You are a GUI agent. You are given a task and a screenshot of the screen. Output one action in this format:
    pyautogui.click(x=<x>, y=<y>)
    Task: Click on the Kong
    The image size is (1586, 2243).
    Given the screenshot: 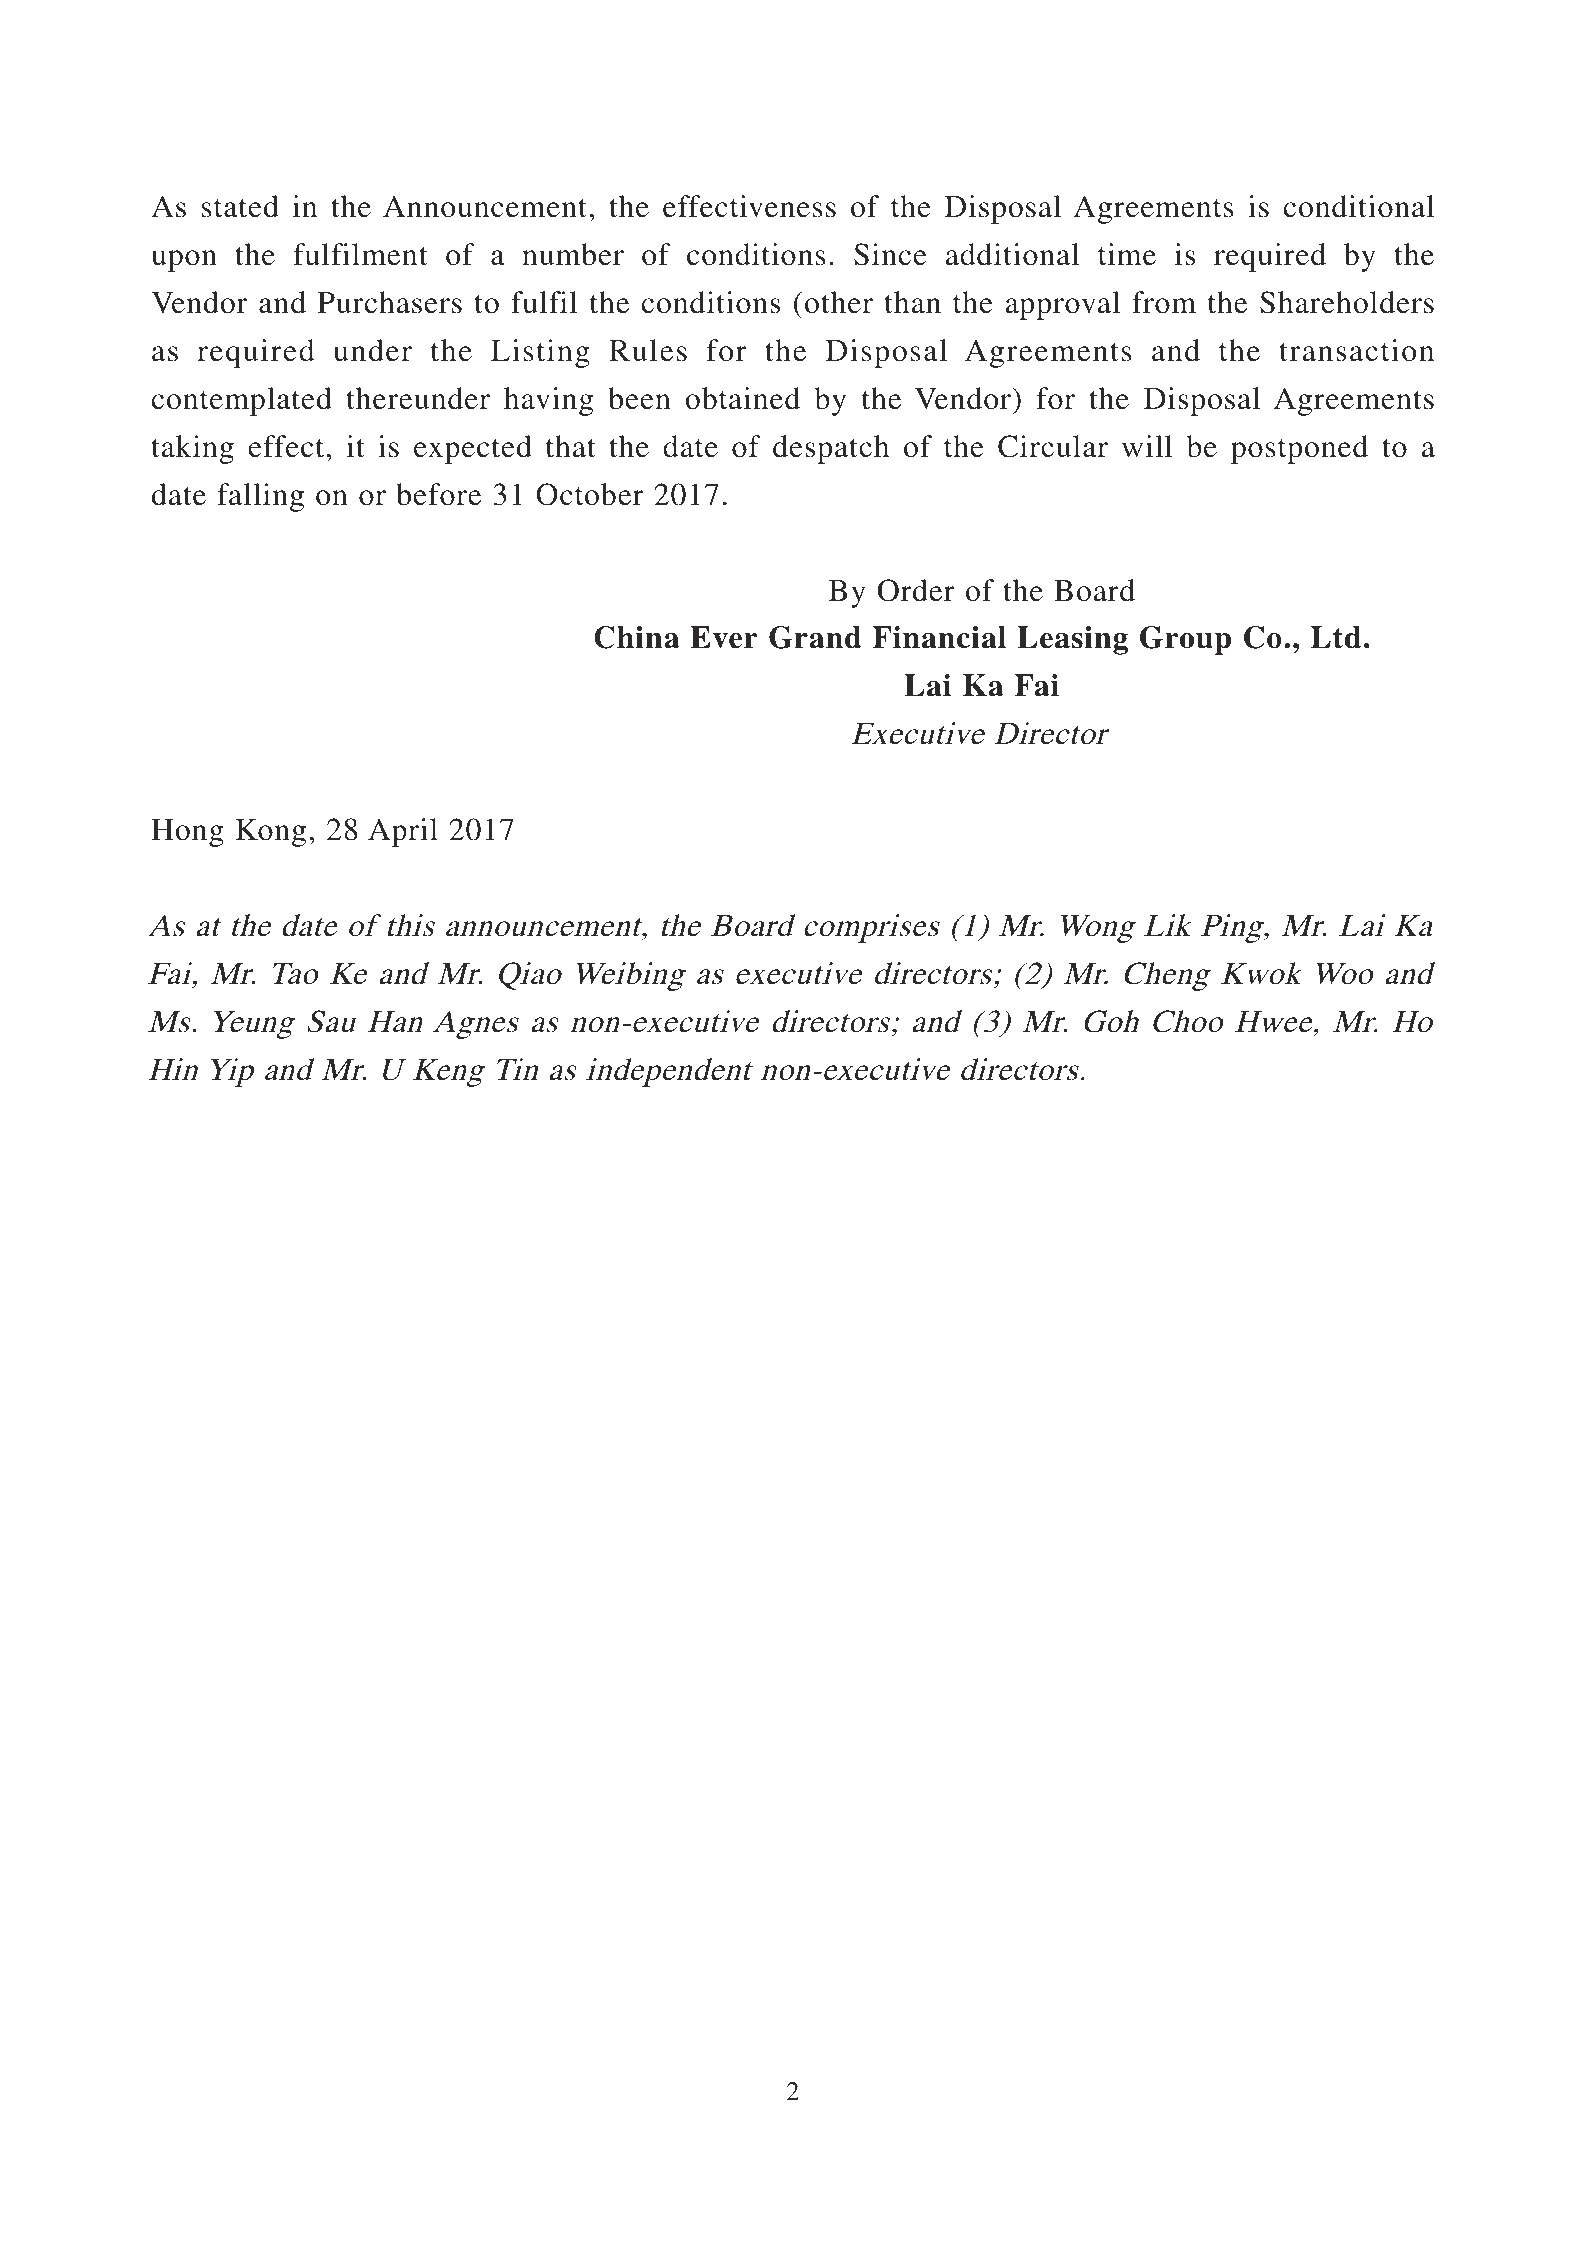 What is the action you would take?
    pyautogui.click(x=271, y=833)
